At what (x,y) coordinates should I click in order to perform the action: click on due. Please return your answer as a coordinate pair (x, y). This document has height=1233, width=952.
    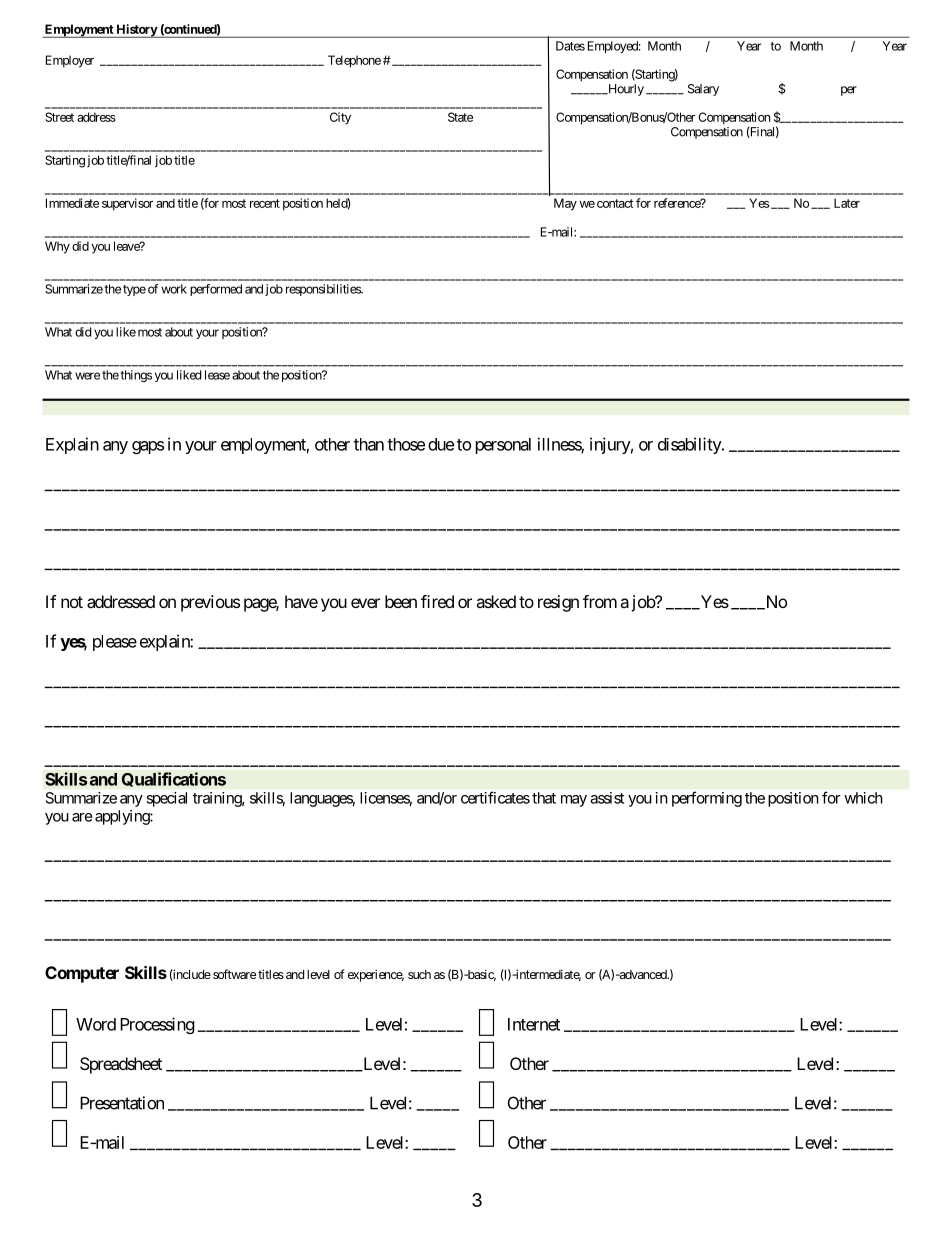
    Looking at the image, I should click on (441, 444).
